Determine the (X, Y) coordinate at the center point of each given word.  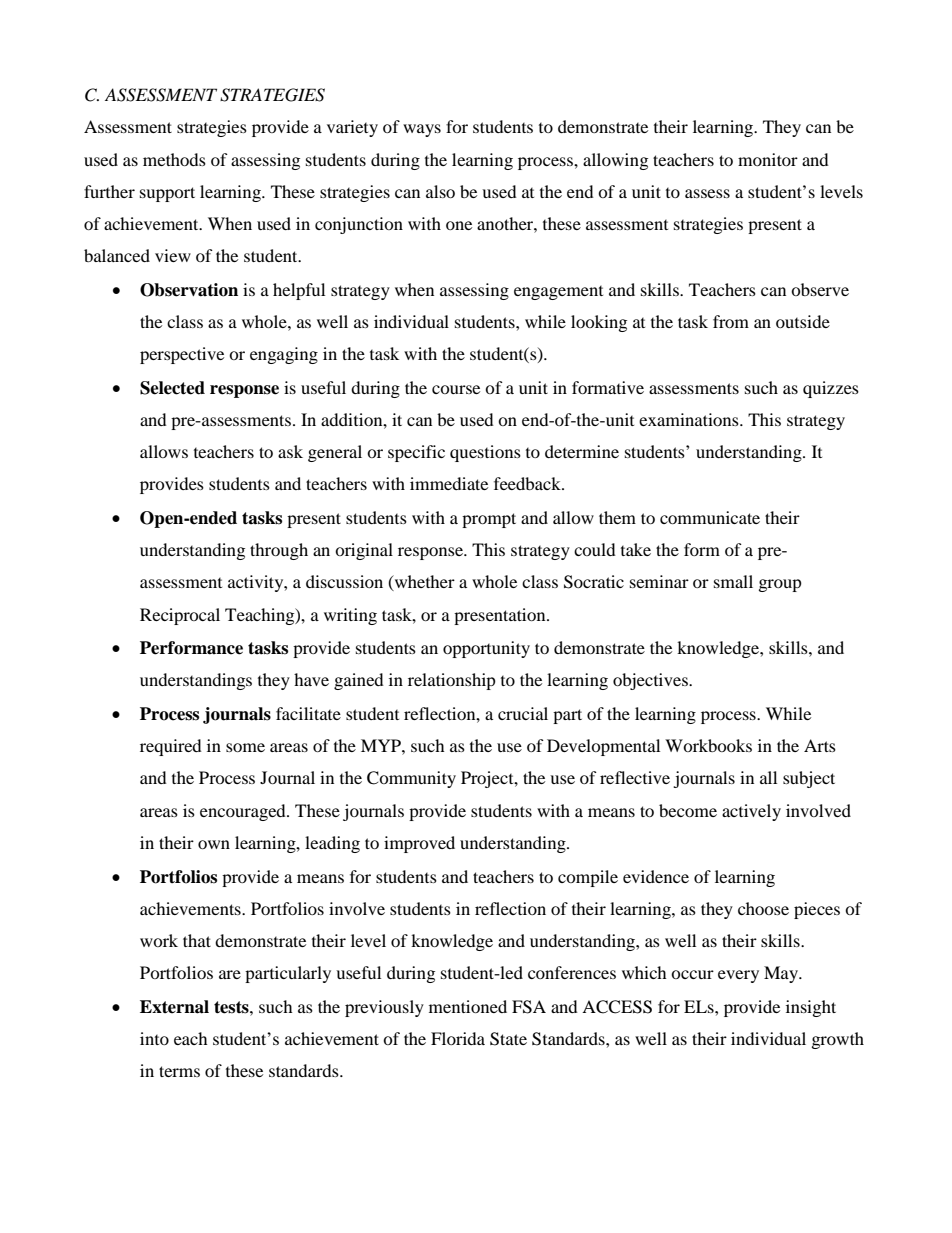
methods (174, 159)
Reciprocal (180, 616)
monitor (768, 159)
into (154, 1038)
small (733, 581)
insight (811, 1008)
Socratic (594, 582)
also (440, 191)
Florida (458, 1038)
